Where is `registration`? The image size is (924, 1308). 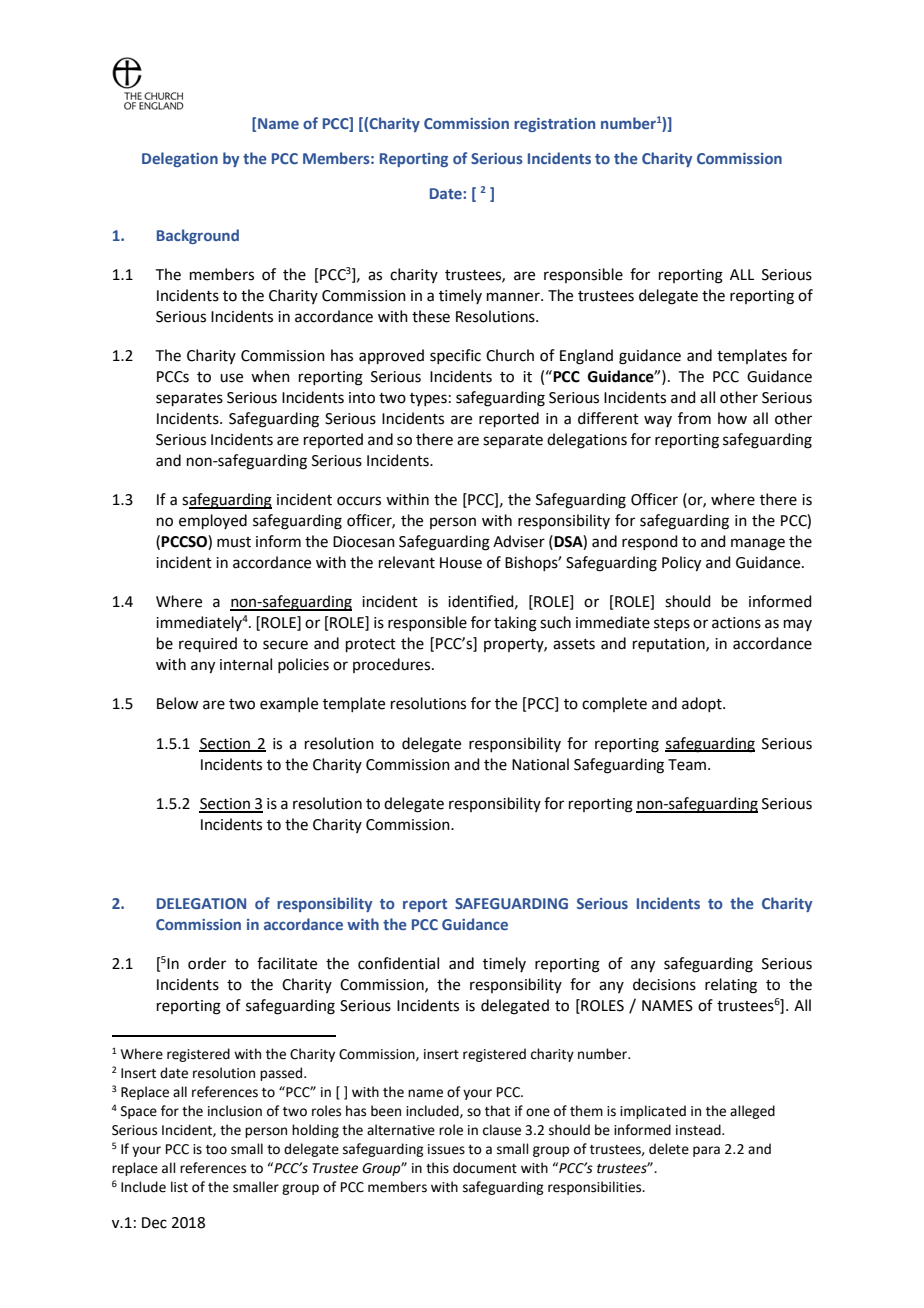
registration is located at coordinates (554, 125).
